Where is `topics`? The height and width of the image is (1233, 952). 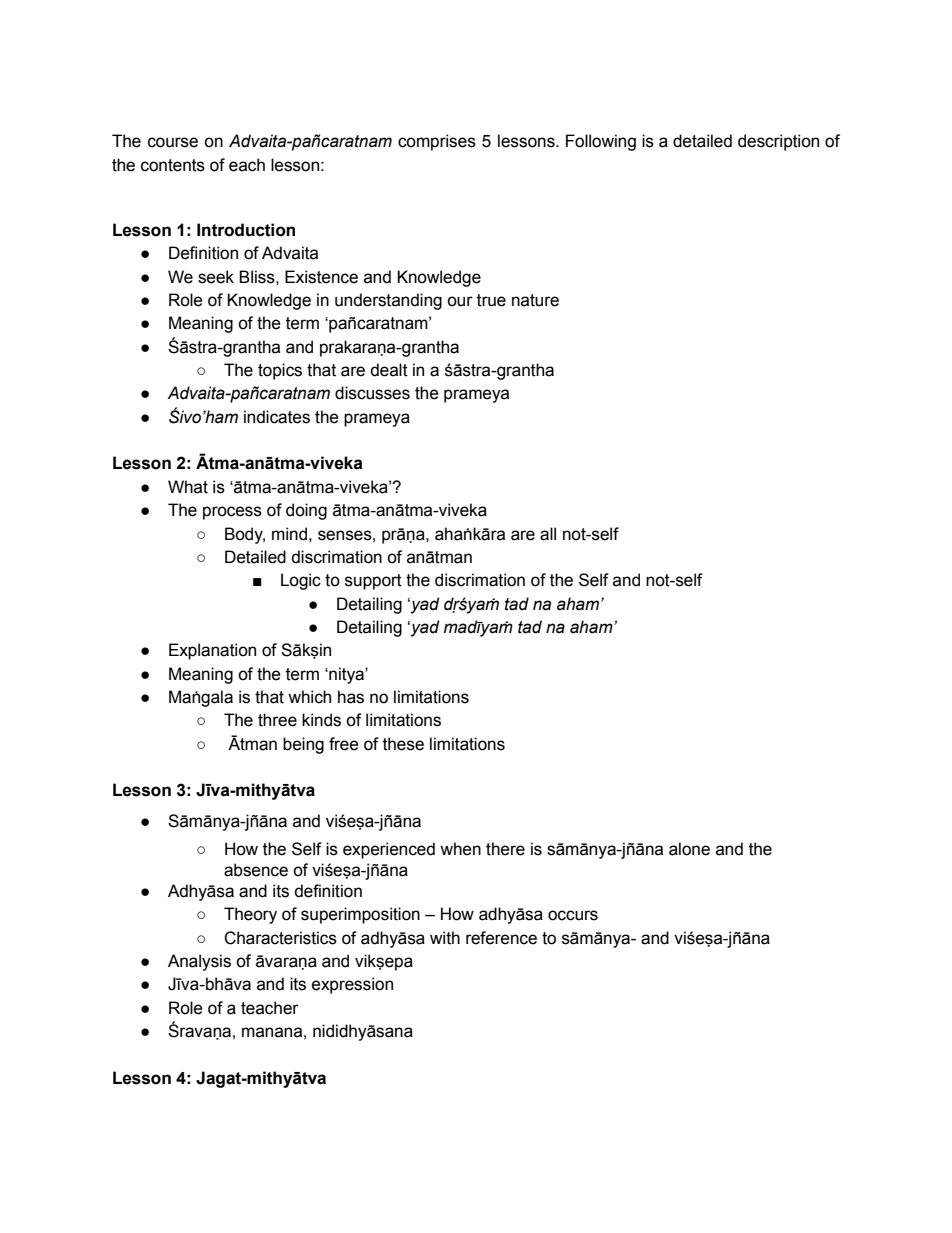 topics is located at coordinates (280, 371).
